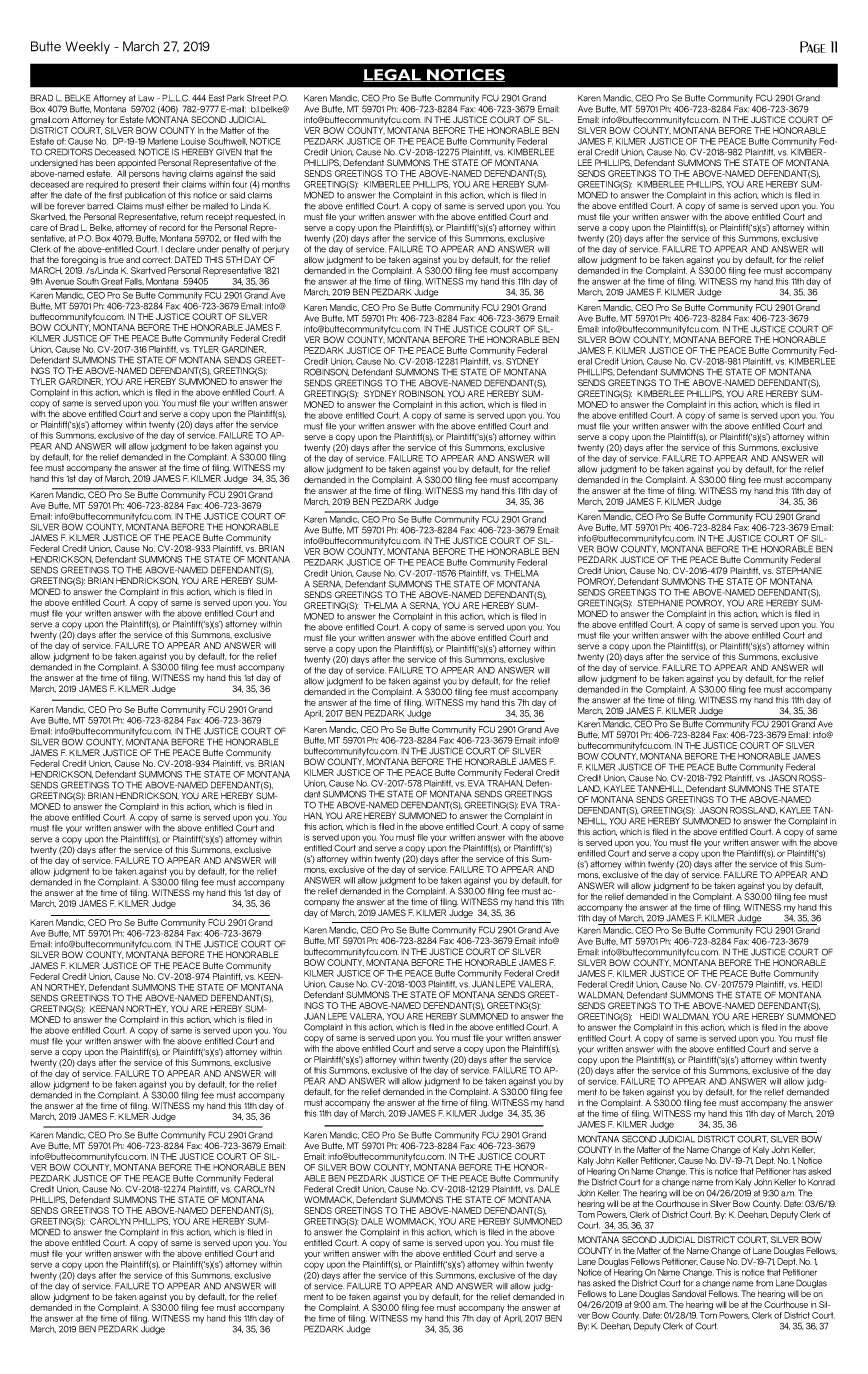  What do you see at coordinates (180, 249) in the image?
I see `declare` at bounding box center [180, 249].
